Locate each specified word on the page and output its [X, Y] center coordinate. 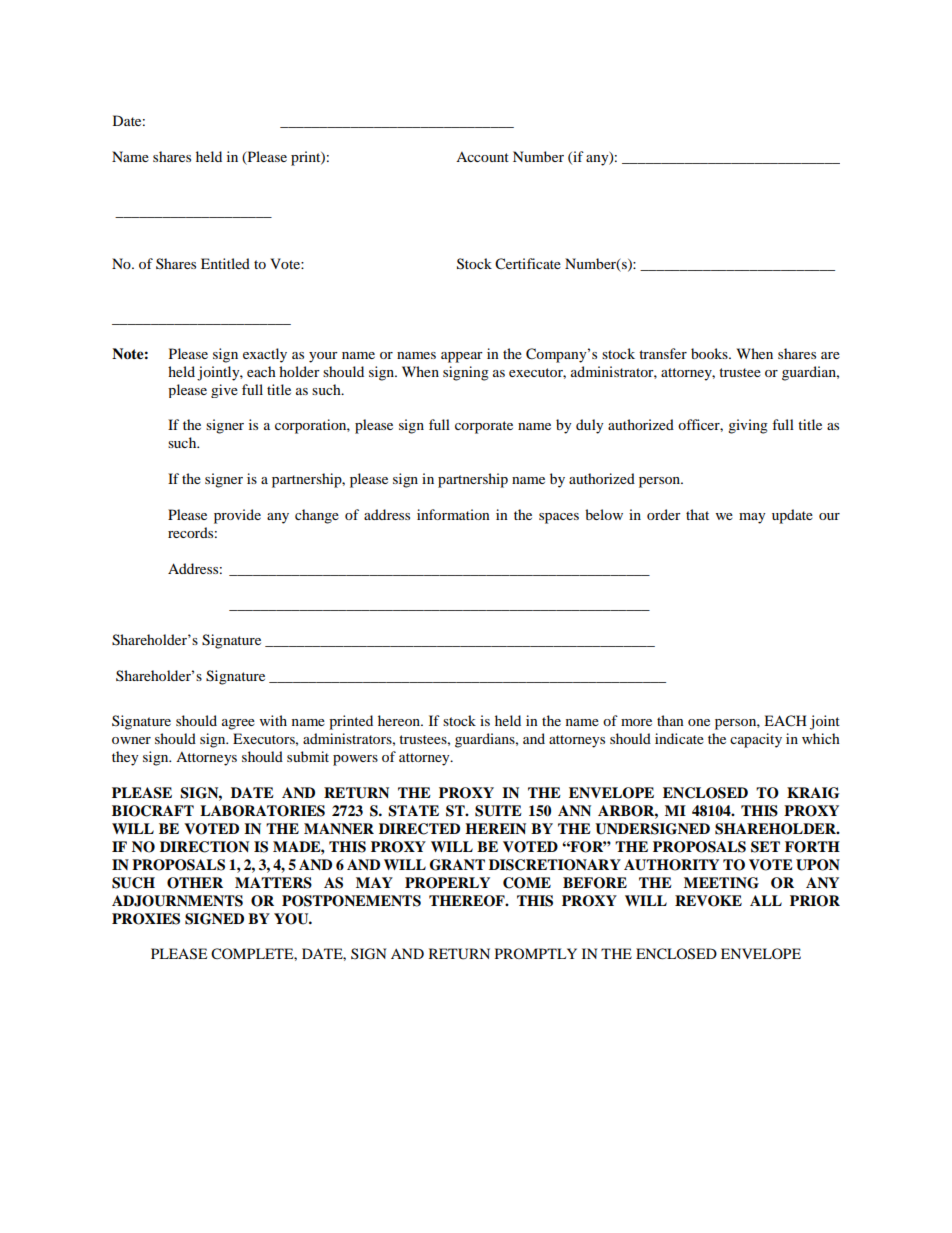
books [710, 353]
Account [482, 157]
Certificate [528, 264]
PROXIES [146, 919]
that [697, 514]
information [453, 514]
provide [237, 516]
